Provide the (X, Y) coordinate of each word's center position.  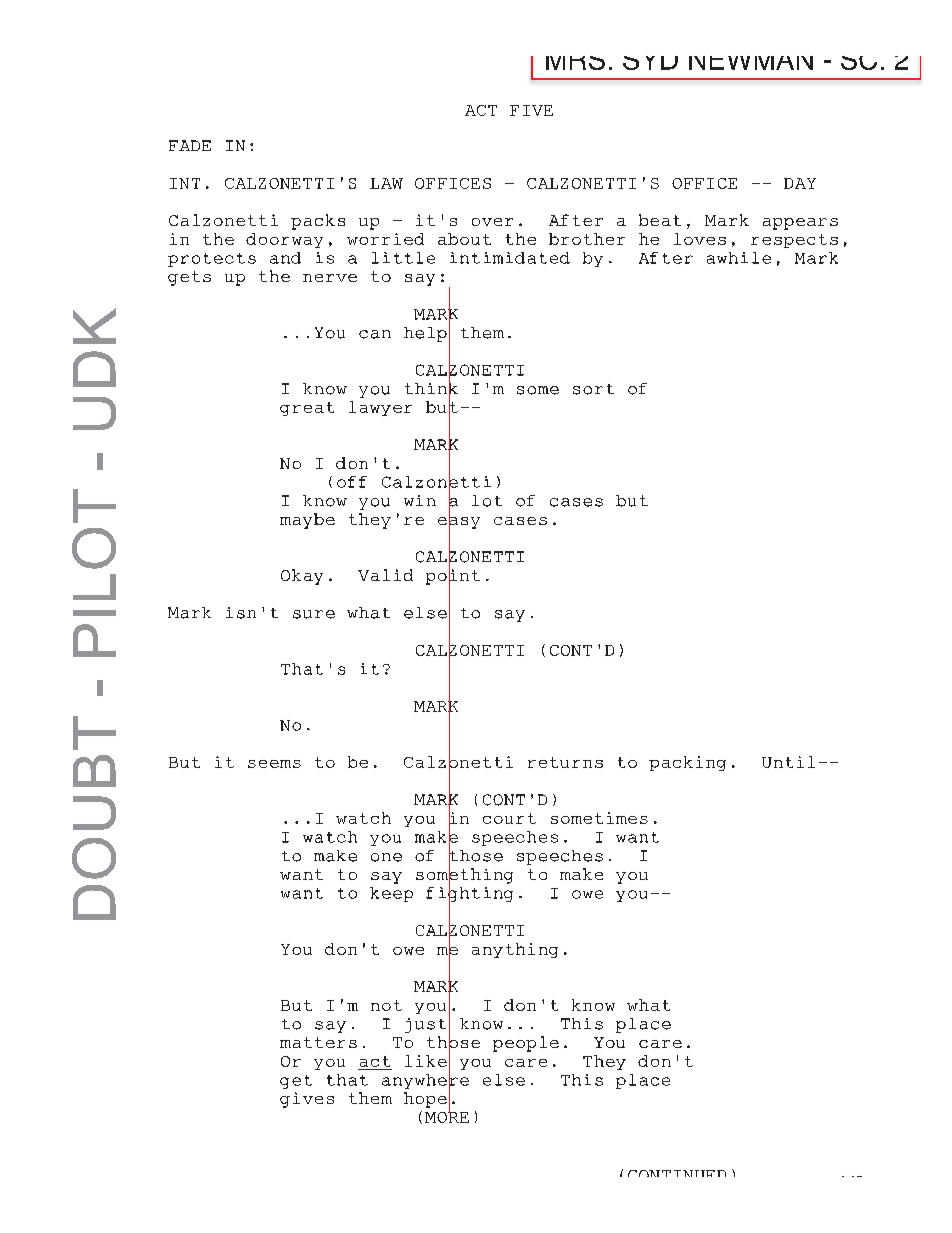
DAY (800, 183)
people (526, 1044)
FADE (190, 145)
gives (307, 1100)
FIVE (531, 110)
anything (515, 950)
